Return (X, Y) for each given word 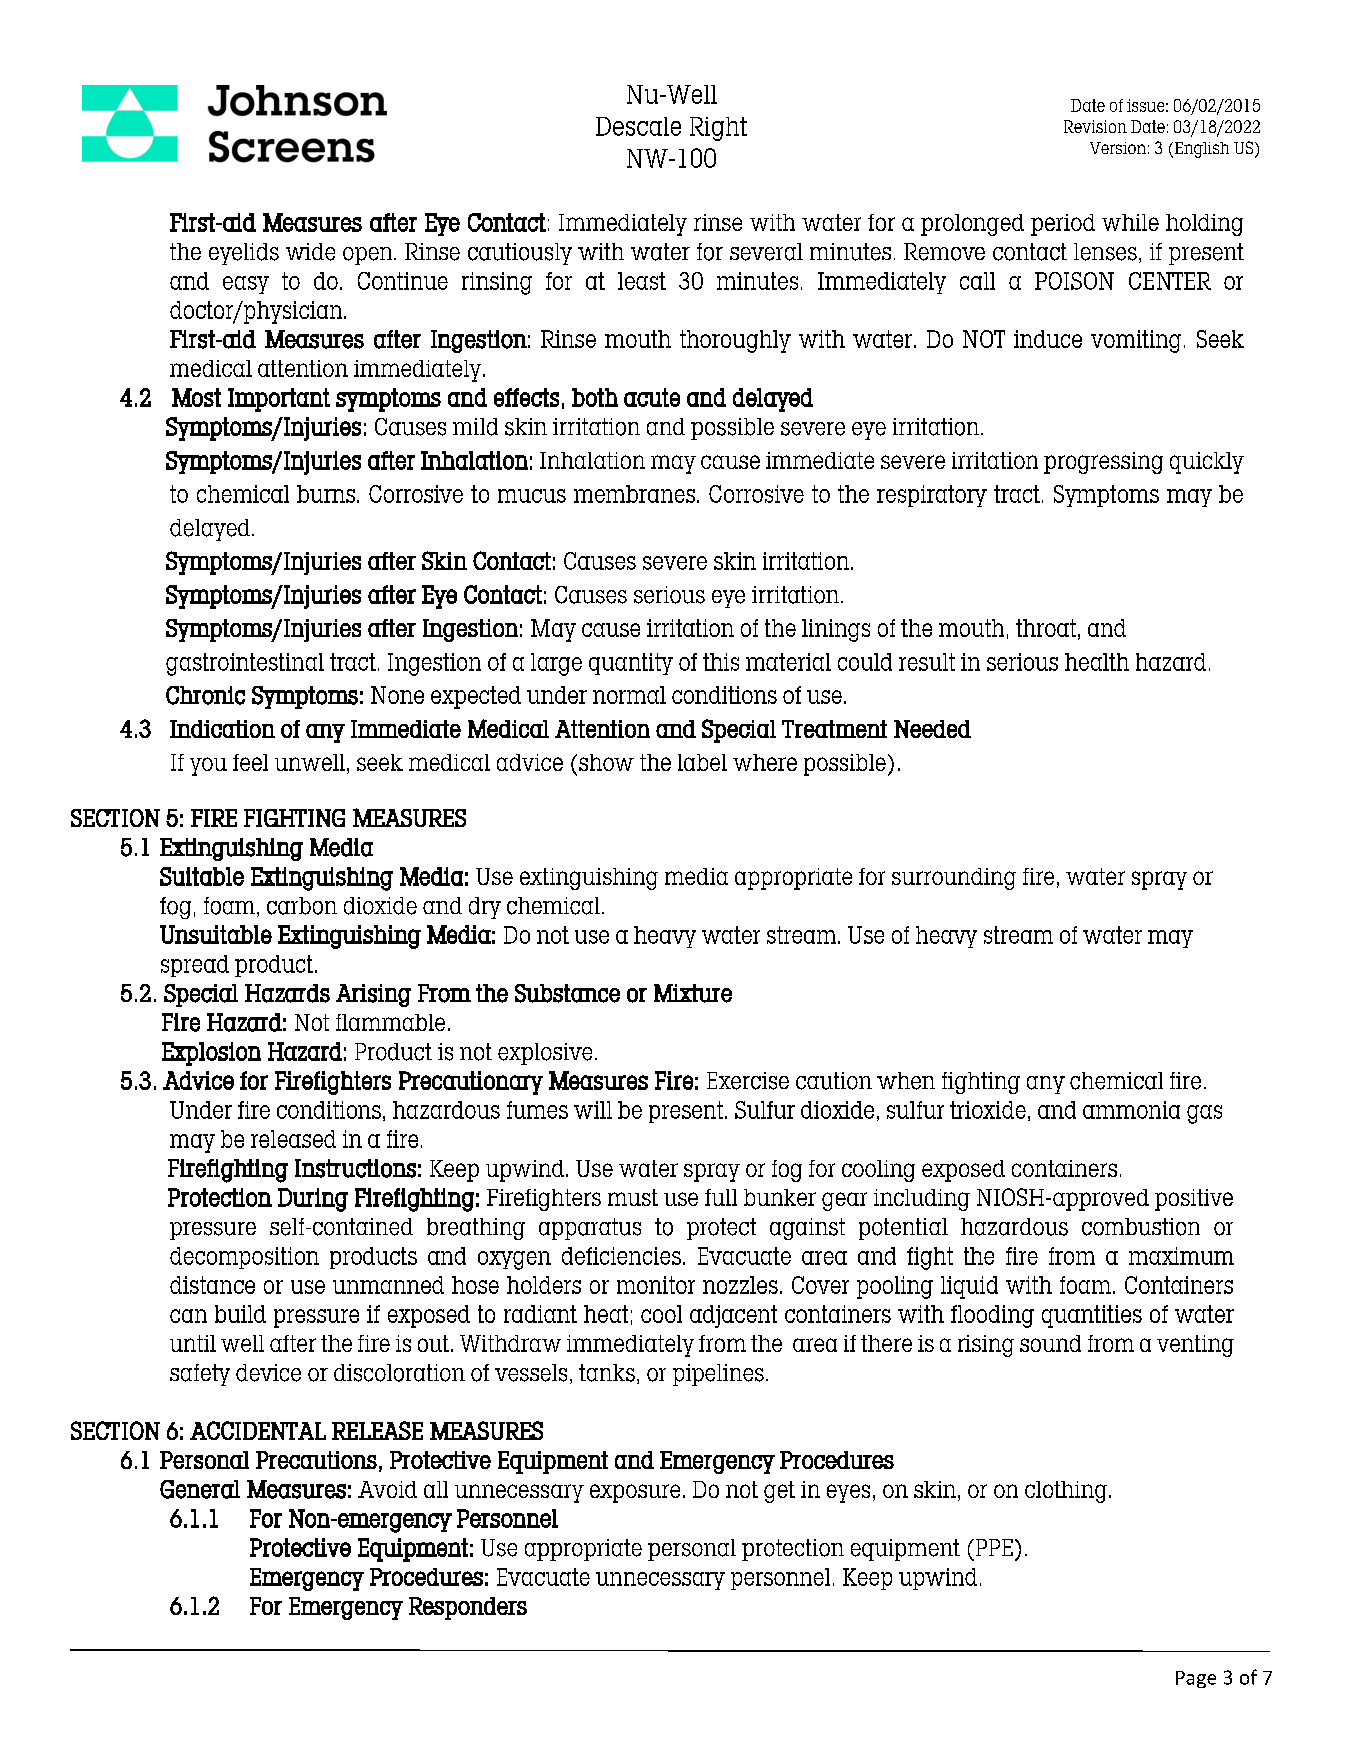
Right (718, 129)
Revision (1095, 126)
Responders (468, 1608)
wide (310, 252)
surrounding (954, 879)
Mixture (693, 993)
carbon (302, 906)
